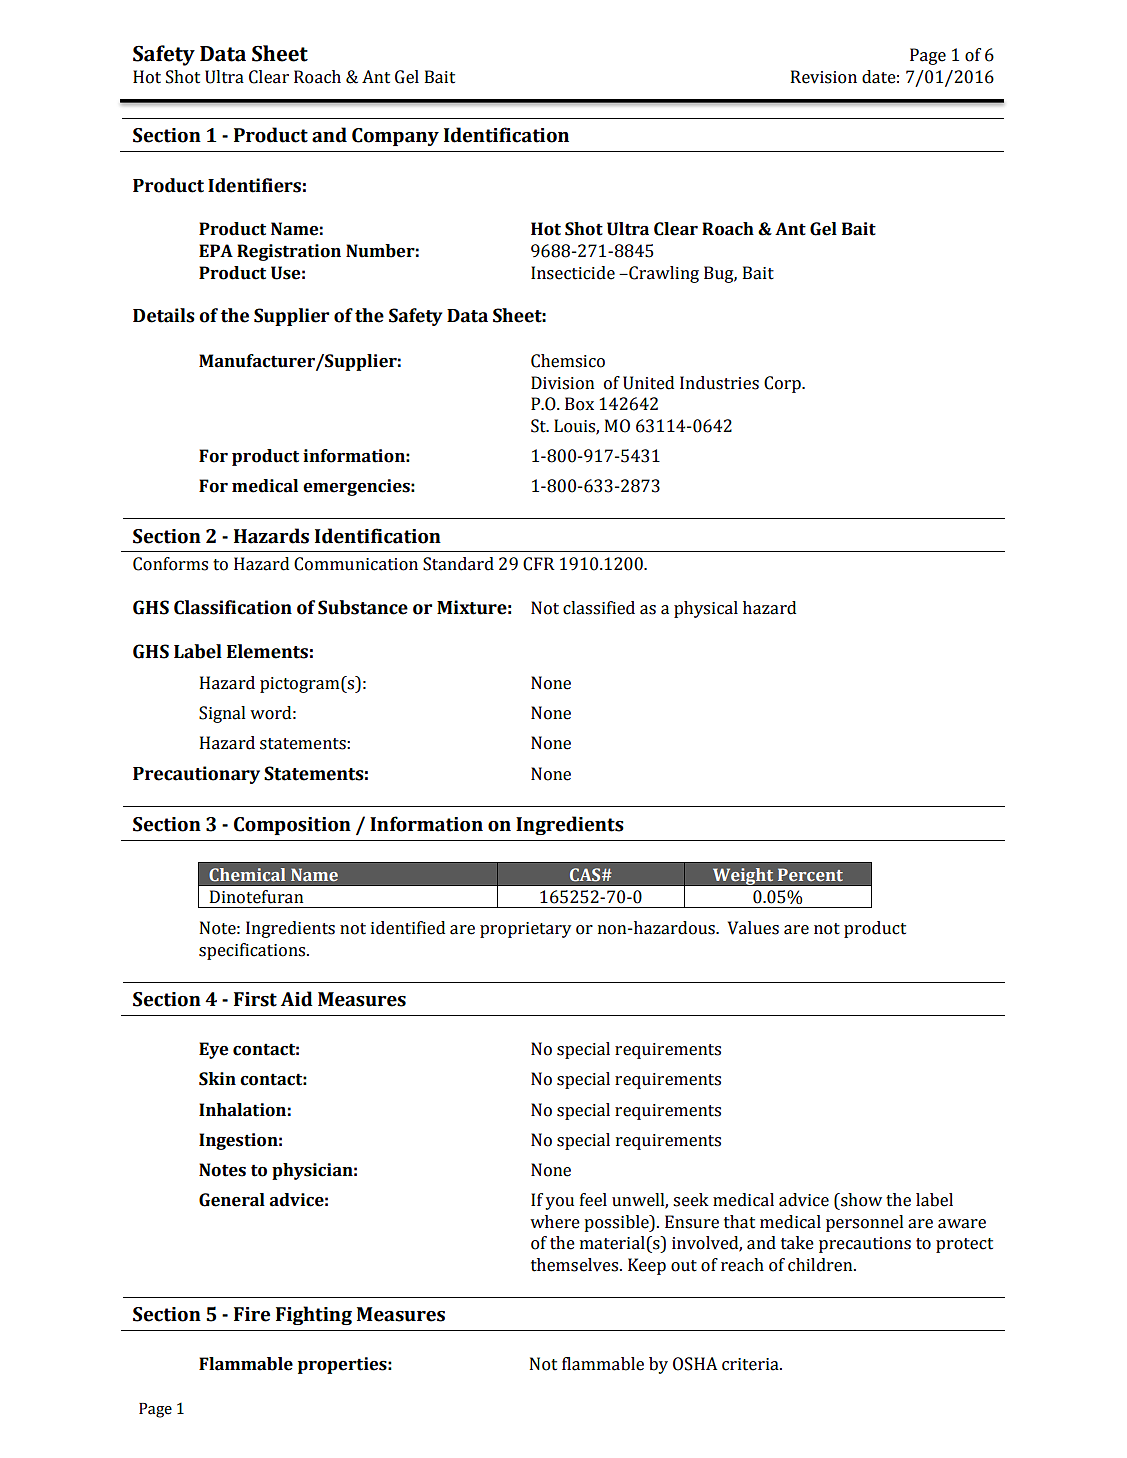  Describe the element at coordinates (576, 1265) in the screenshot. I see `themselves` at that location.
